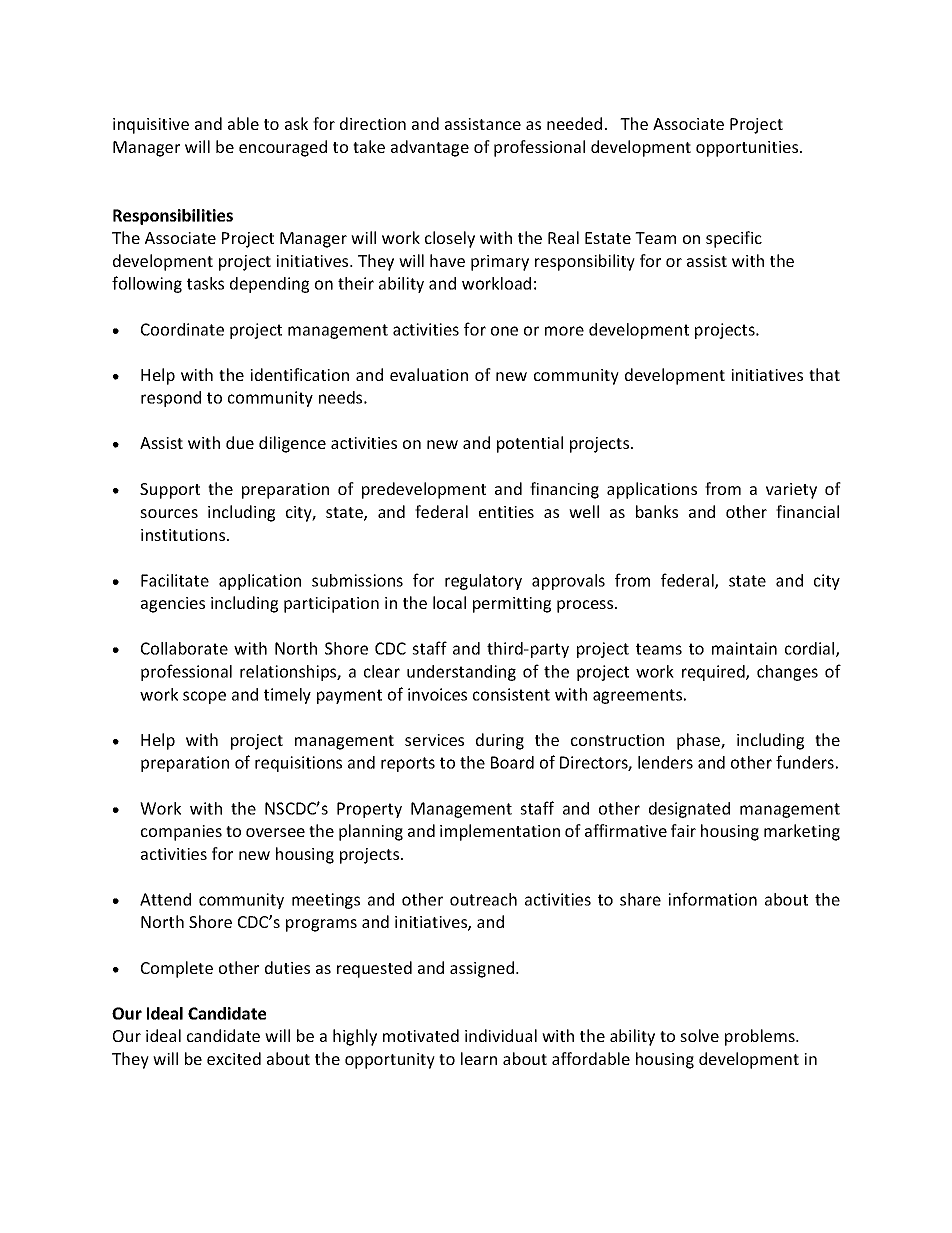 The height and width of the screenshot is (1233, 952). Describe the element at coordinates (234, 1058) in the screenshot. I see `excited` at that location.
